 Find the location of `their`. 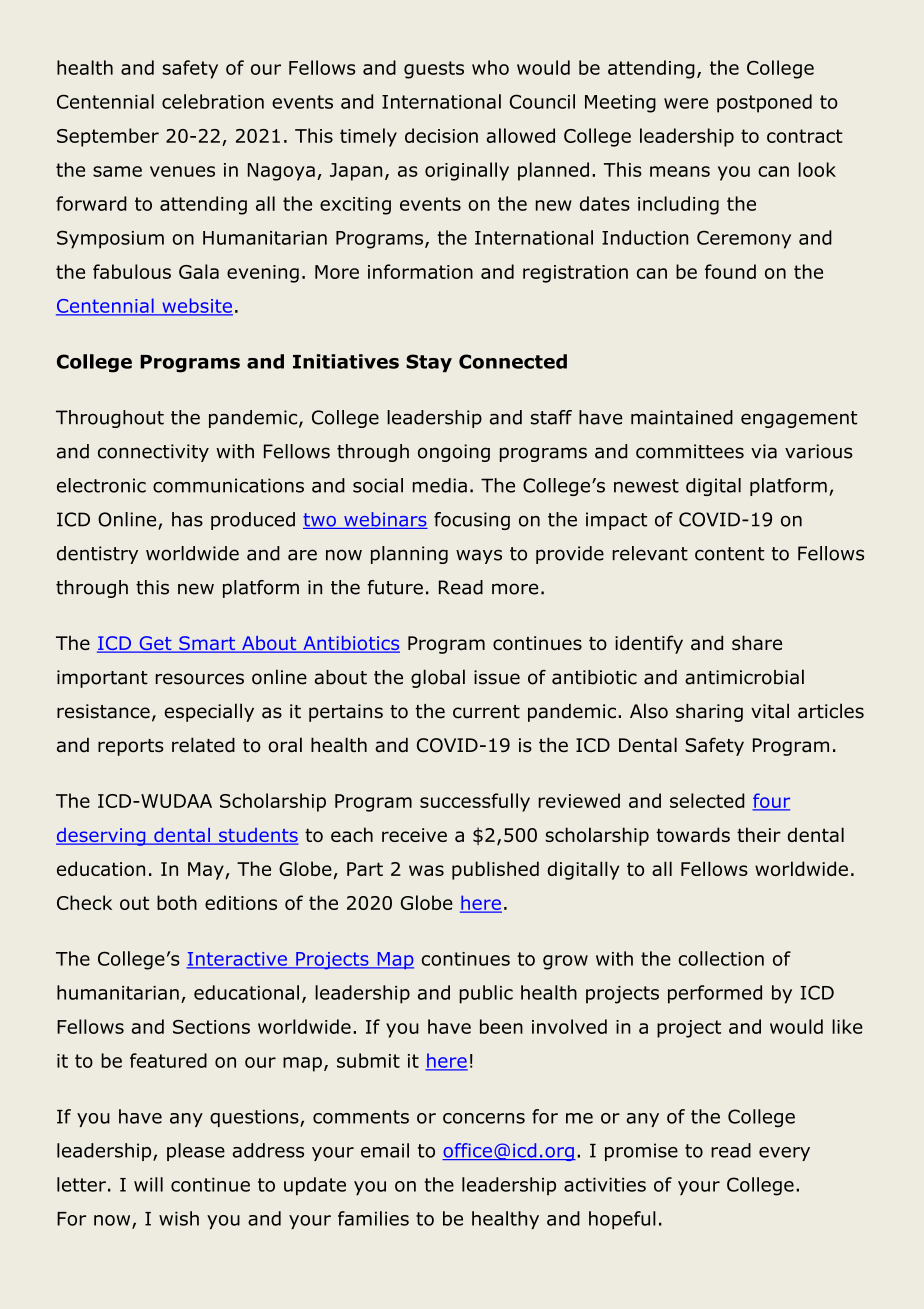

their is located at coordinates (759, 834).
